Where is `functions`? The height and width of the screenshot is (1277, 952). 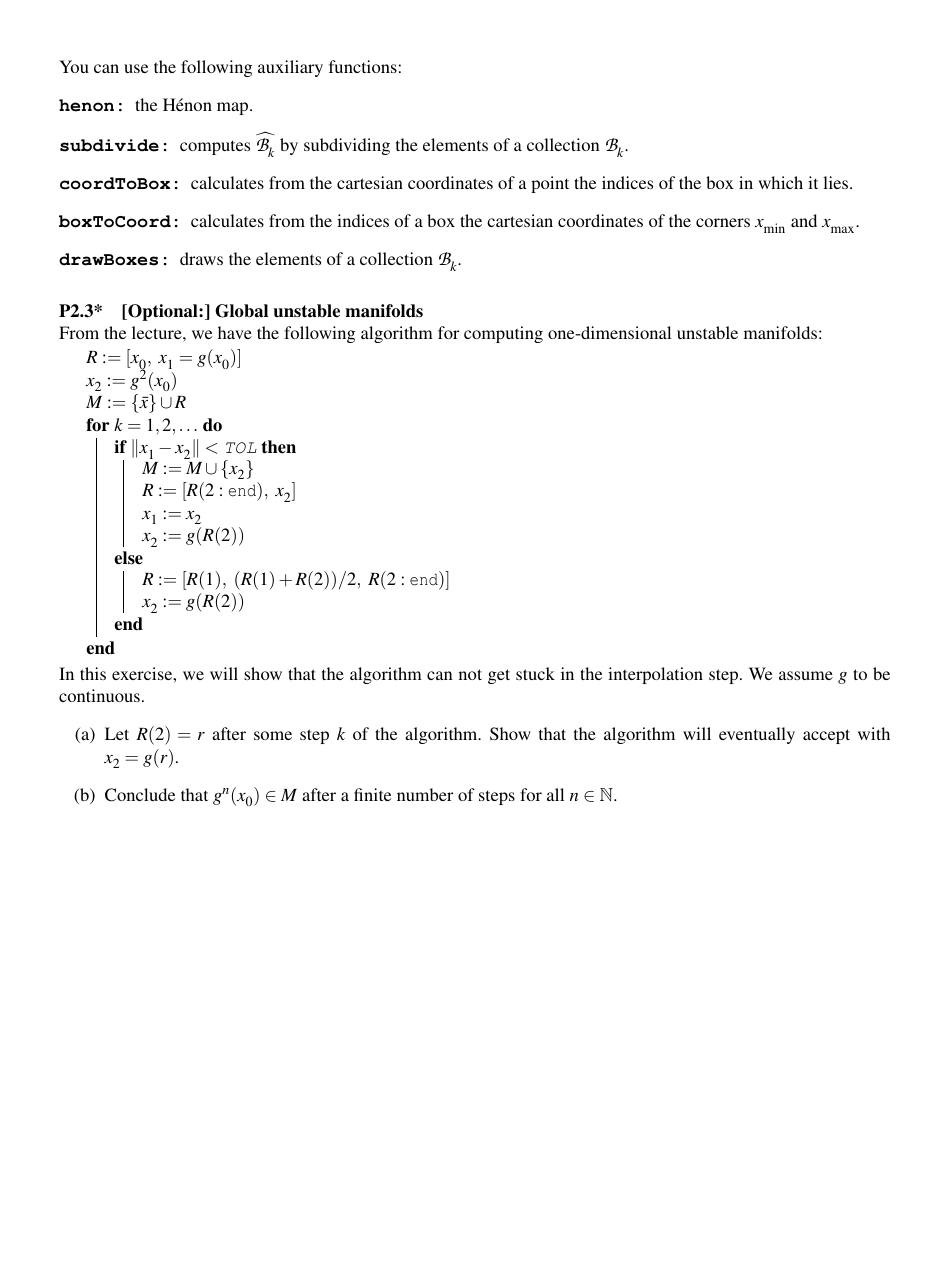
functions is located at coordinates (363, 66).
